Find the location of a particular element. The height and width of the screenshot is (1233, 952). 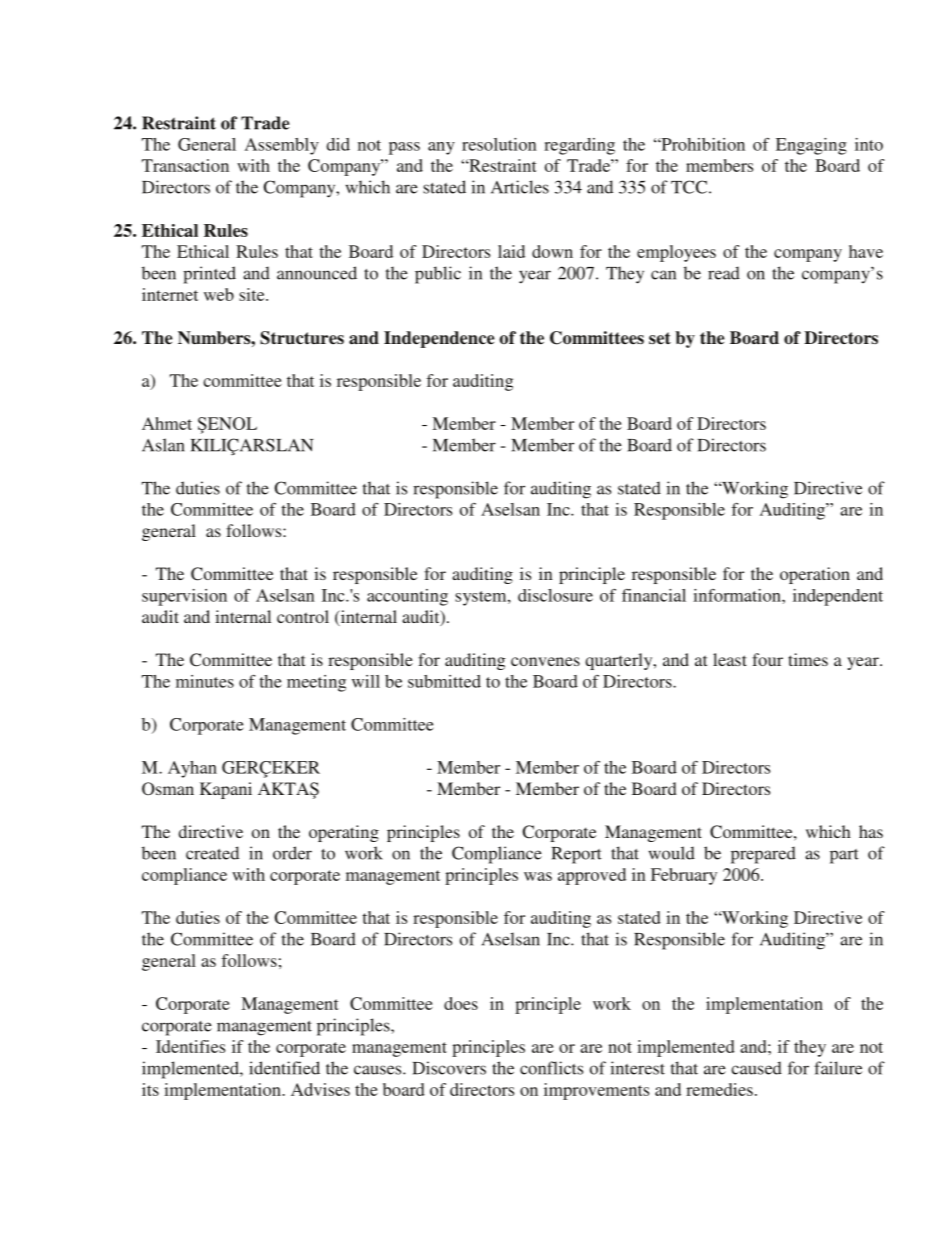

Engaging is located at coordinates (811, 146).
